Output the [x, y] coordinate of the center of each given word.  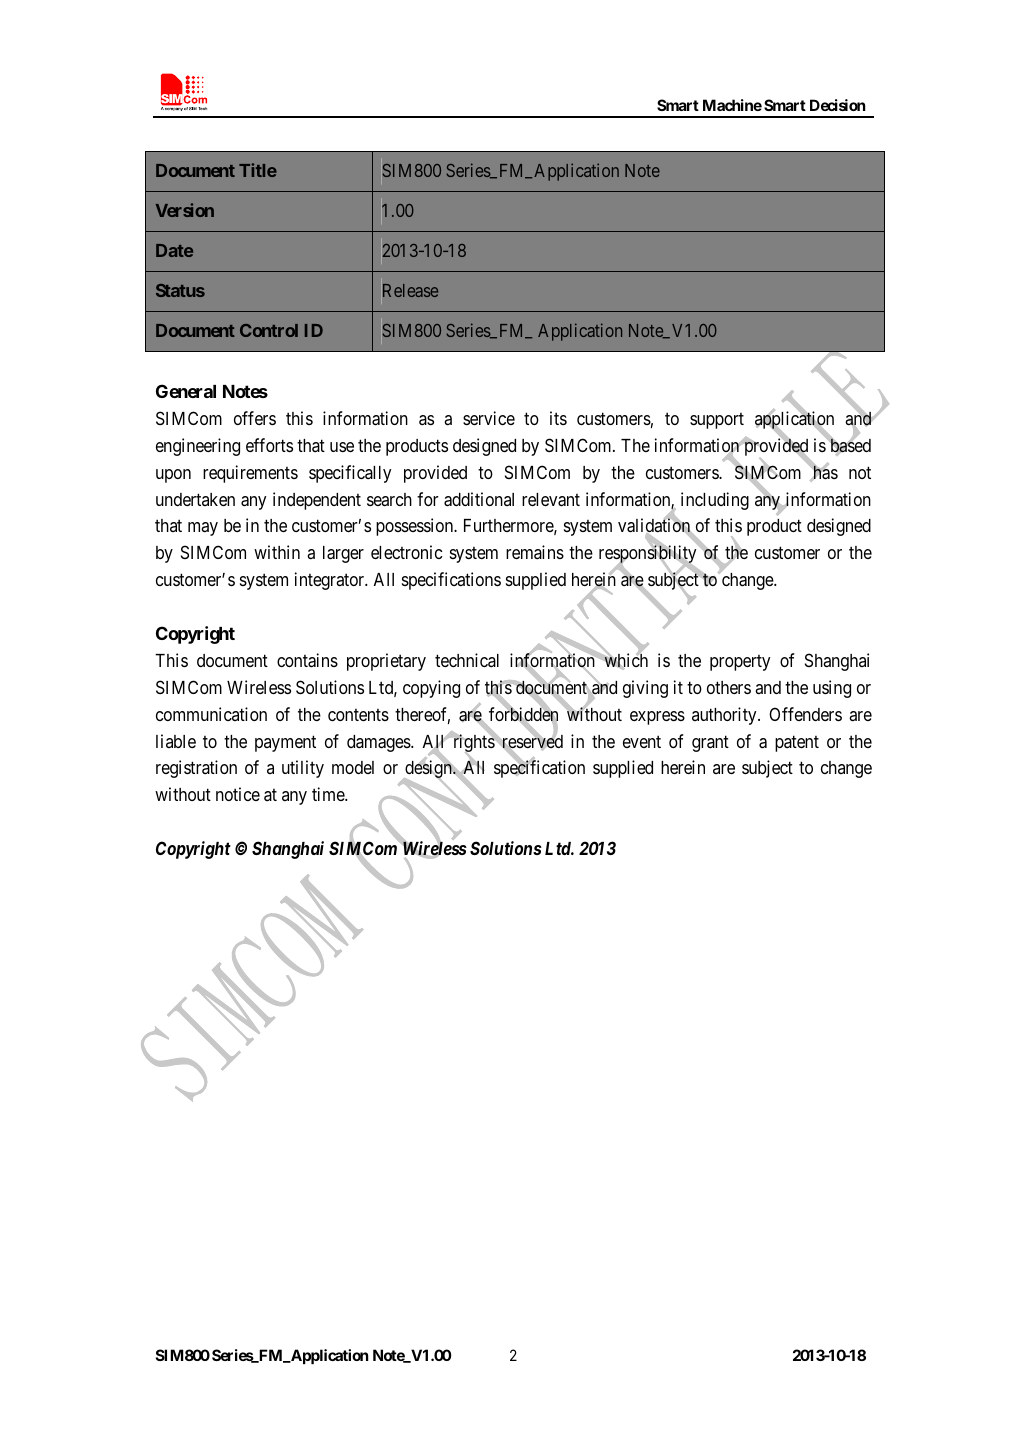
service [489, 418]
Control [269, 330]
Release [410, 290]
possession [416, 527]
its [558, 418]
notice [238, 794]
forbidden [523, 715]
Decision [838, 105]
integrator [331, 581]
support [717, 421]
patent [797, 743]
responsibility [649, 555]
